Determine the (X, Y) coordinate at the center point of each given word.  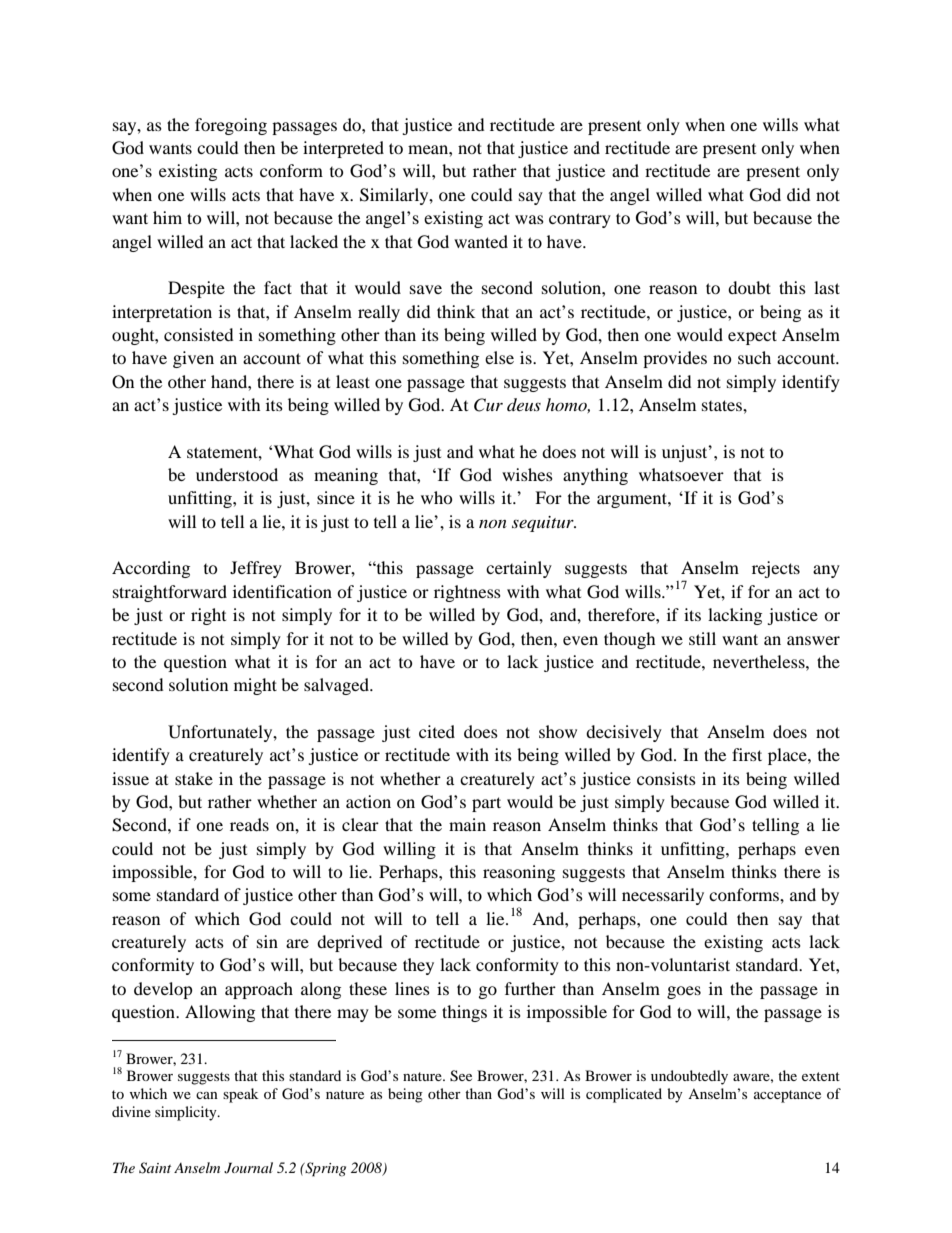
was (529, 219)
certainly (519, 569)
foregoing (231, 126)
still (702, 638)
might (255, 686)
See (461, 1076)
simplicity (187, 1113)
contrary (580, 220)
